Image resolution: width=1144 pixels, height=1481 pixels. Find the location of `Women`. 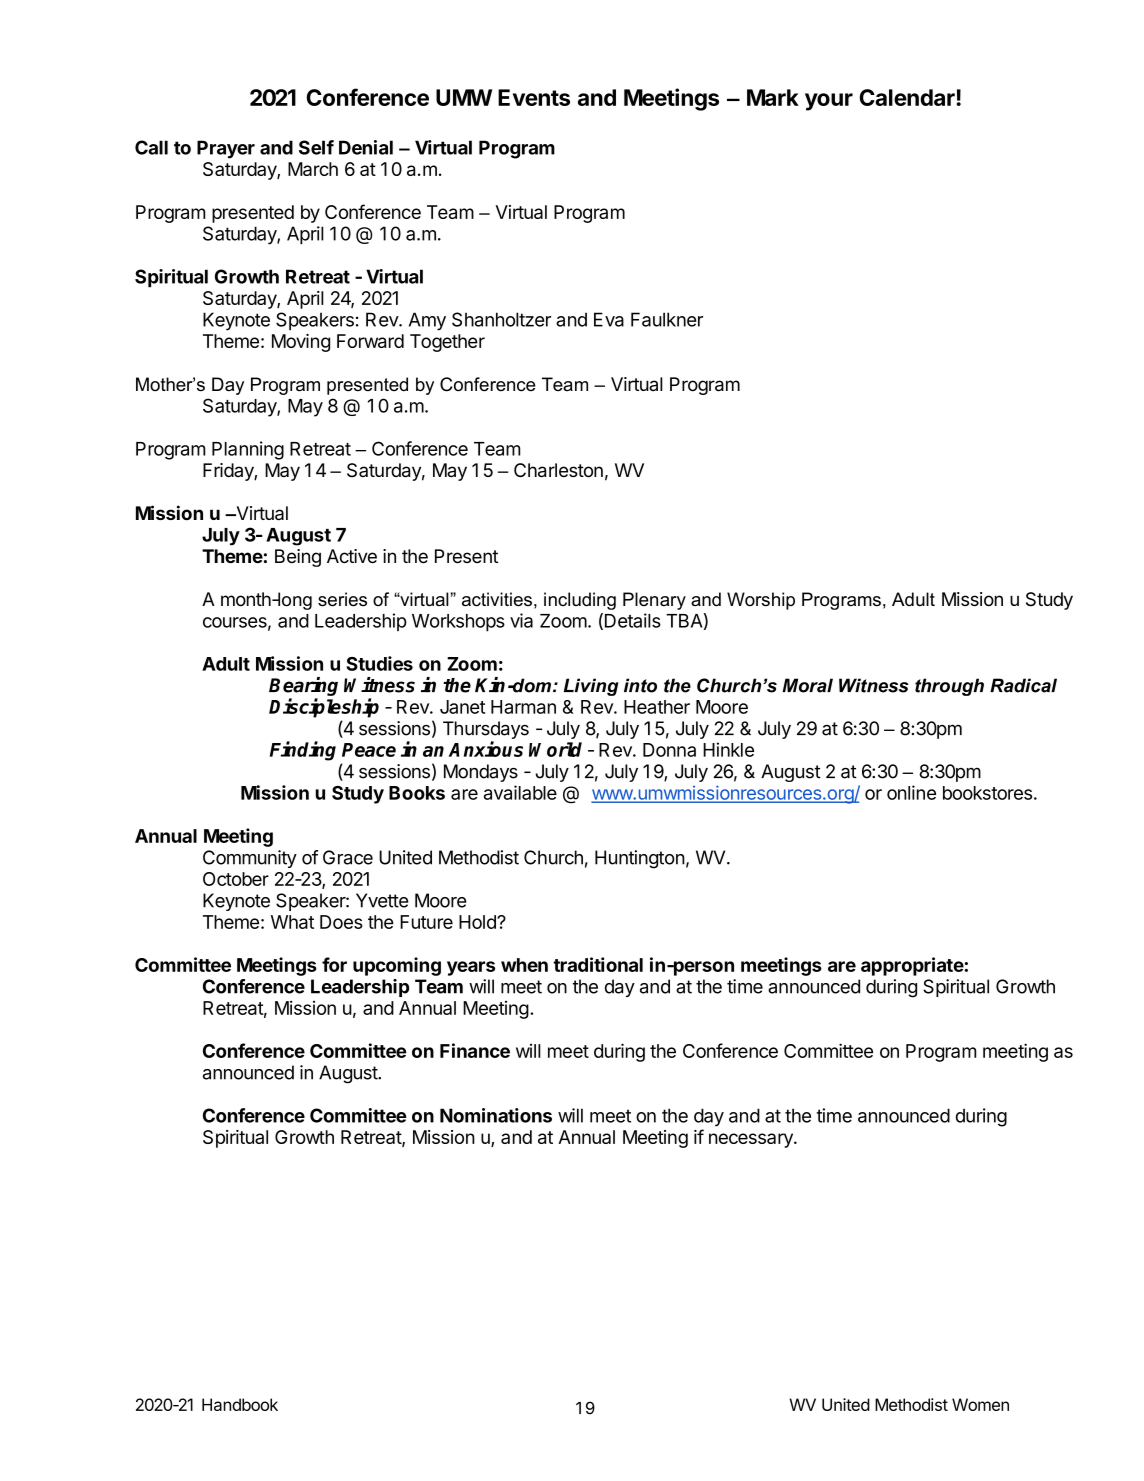

Women is located at coordinates (980, 1404).
